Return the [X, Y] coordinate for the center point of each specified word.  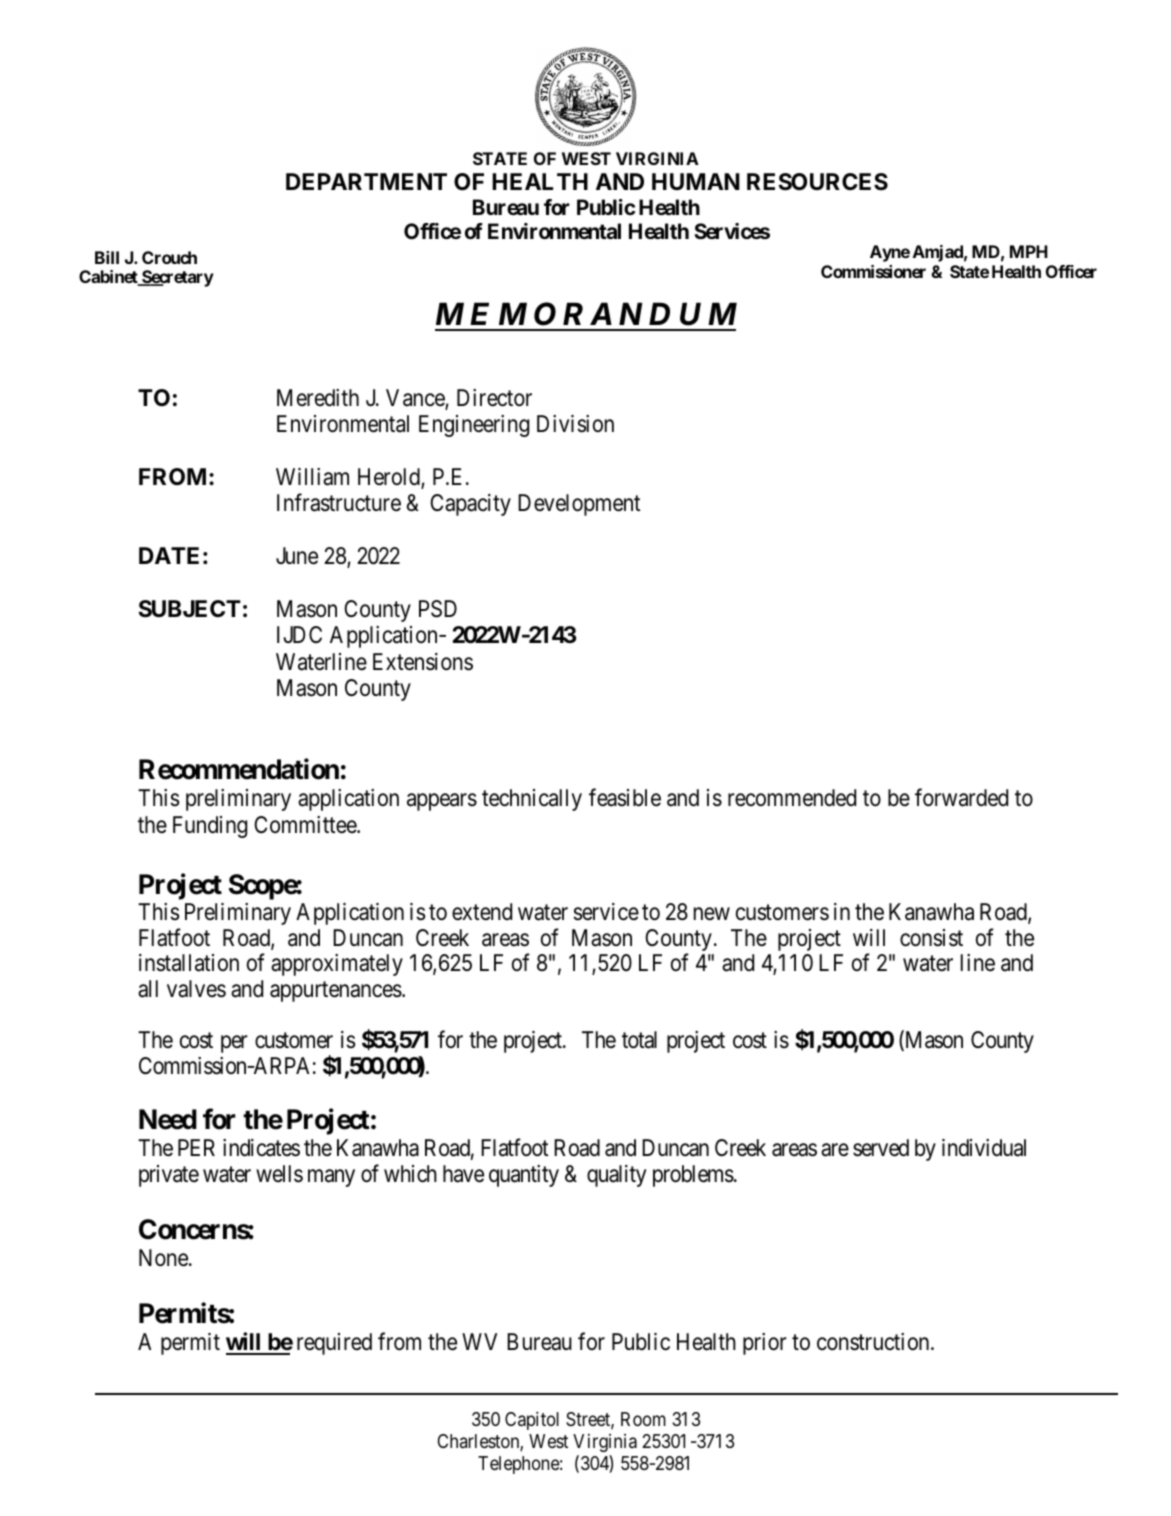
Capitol [532, 1420]
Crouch [169, 257]
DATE [169, 555]
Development [579, 505]
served [881, 1148]
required [334, 1344]
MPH [1029, 251]
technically [532, 800]
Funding [210, 827]
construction [874, 1342]
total [639, 1040]
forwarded [961, 798]
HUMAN [696, 181]
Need [168, 1119]
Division [575, 424]
